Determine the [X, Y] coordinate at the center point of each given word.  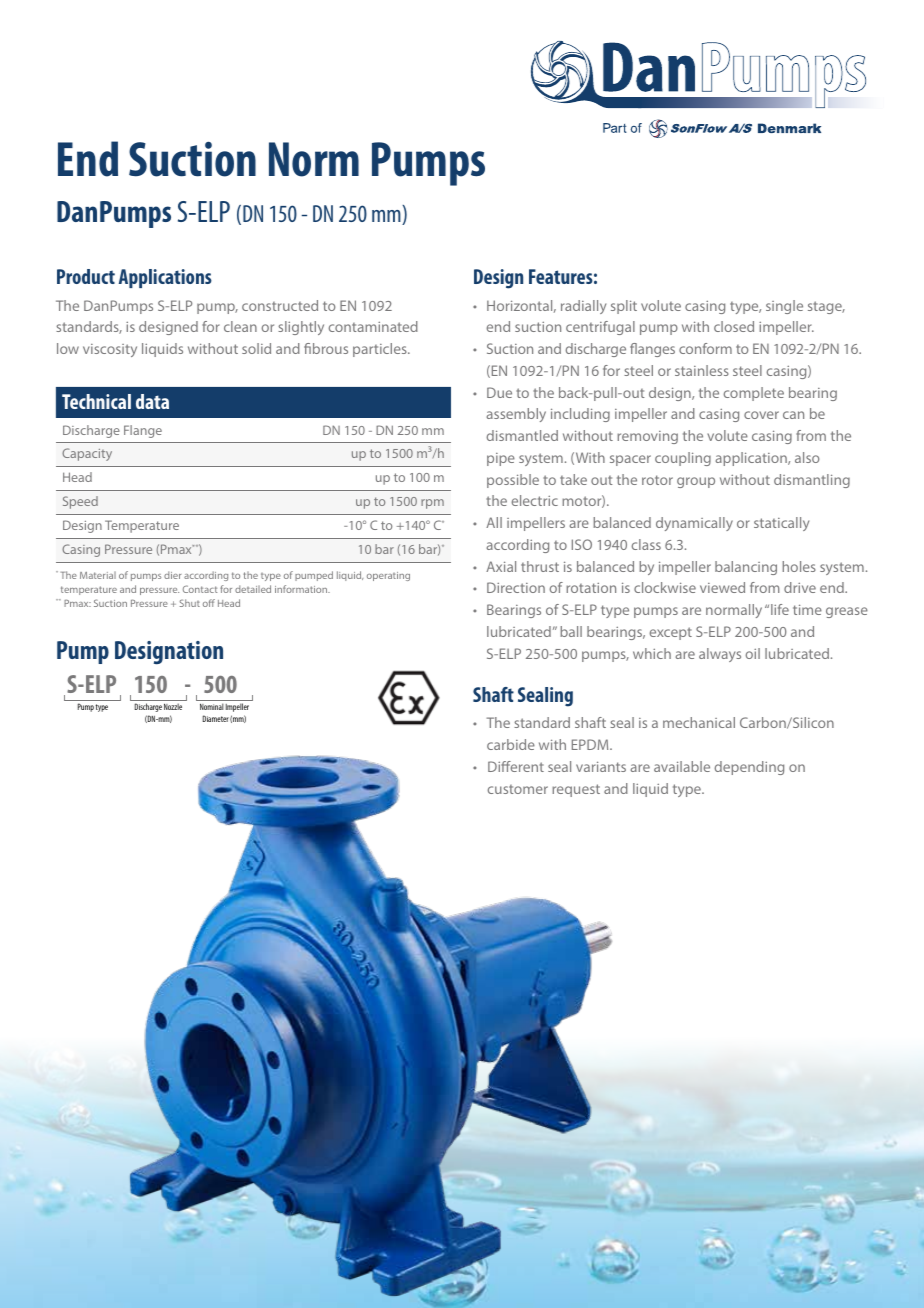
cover [761, 415]
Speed [80, 502]
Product [86, 276]
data [152, 401]
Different [516, 766]
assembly [516, 415]
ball [571, 631]
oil [753, 653]
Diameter [216, 718]
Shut [190, 603]
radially [583, 307]
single [784, 307]
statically [781, 524]
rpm [432, 504]
